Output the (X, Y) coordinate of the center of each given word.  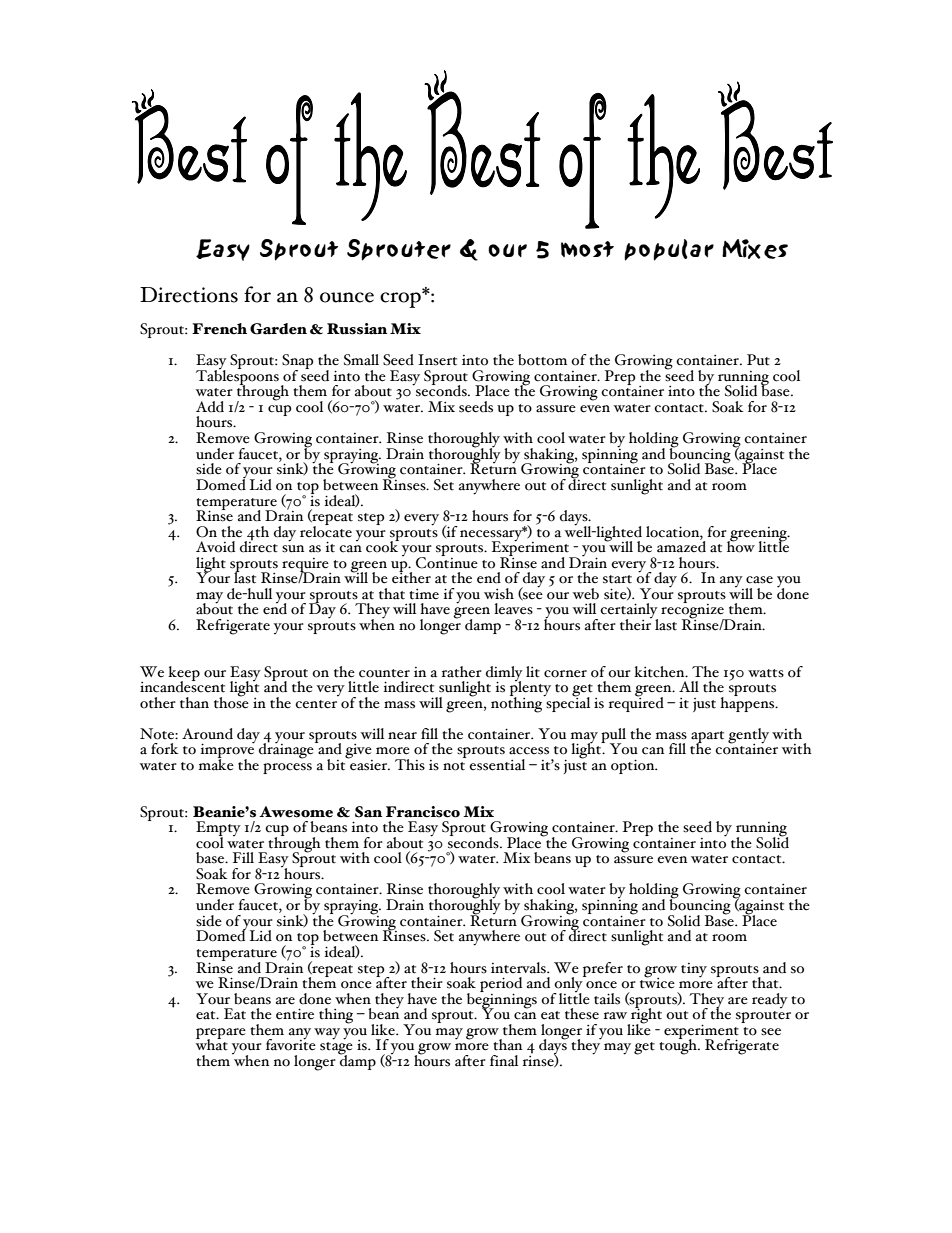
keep (184, 674)
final (504, 1060)
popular (669, 250)
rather (462, 672)
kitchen (660, 672)
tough (679, 1046)
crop (401, 298)
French (219, 329)
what (211, 1044)
